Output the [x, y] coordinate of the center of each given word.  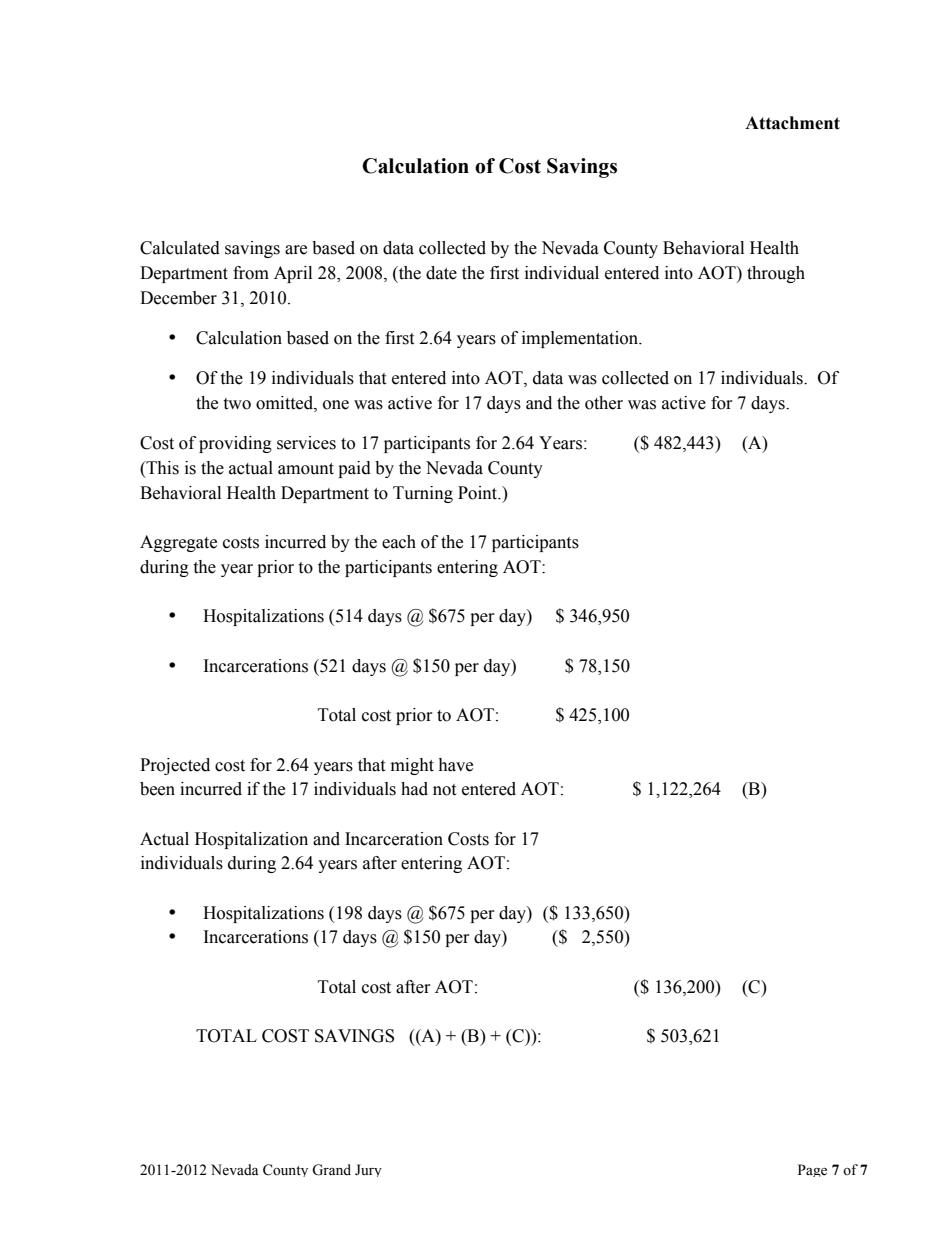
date [441, 273]
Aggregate [178, 543]
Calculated [180, 248]
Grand [331, 1170]
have [455, 765]
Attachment [792, 123]
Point [479, 493]
